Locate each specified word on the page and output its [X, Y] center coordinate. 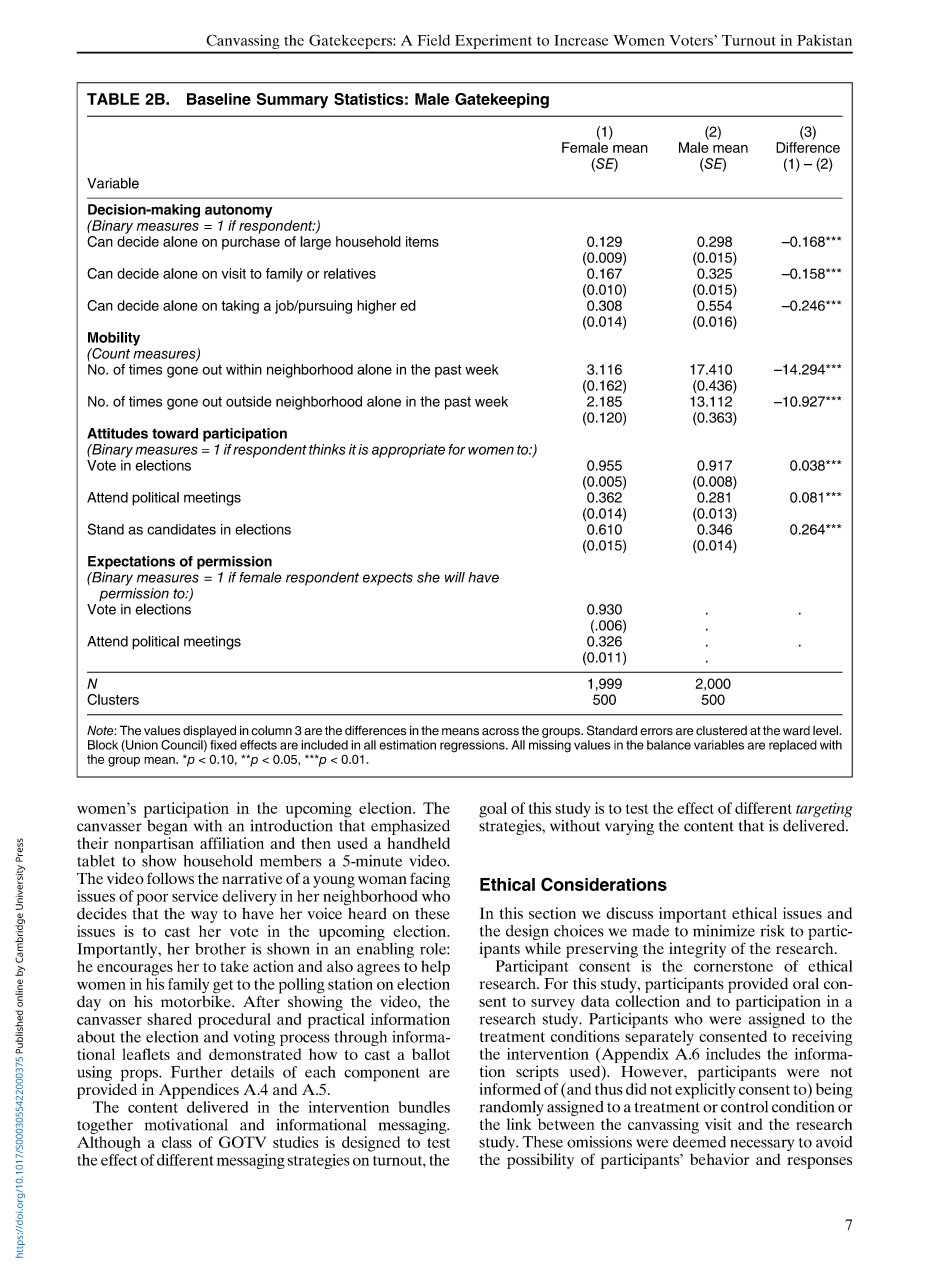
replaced [793, 746]
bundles [424, 1107]
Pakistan [824, 40]
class [177, 1142]
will [455, 577]
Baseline [219, 99]
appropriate [408, 451]
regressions [473, 746]
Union [141, 746]
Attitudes [117, 433]
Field [434, 40]
